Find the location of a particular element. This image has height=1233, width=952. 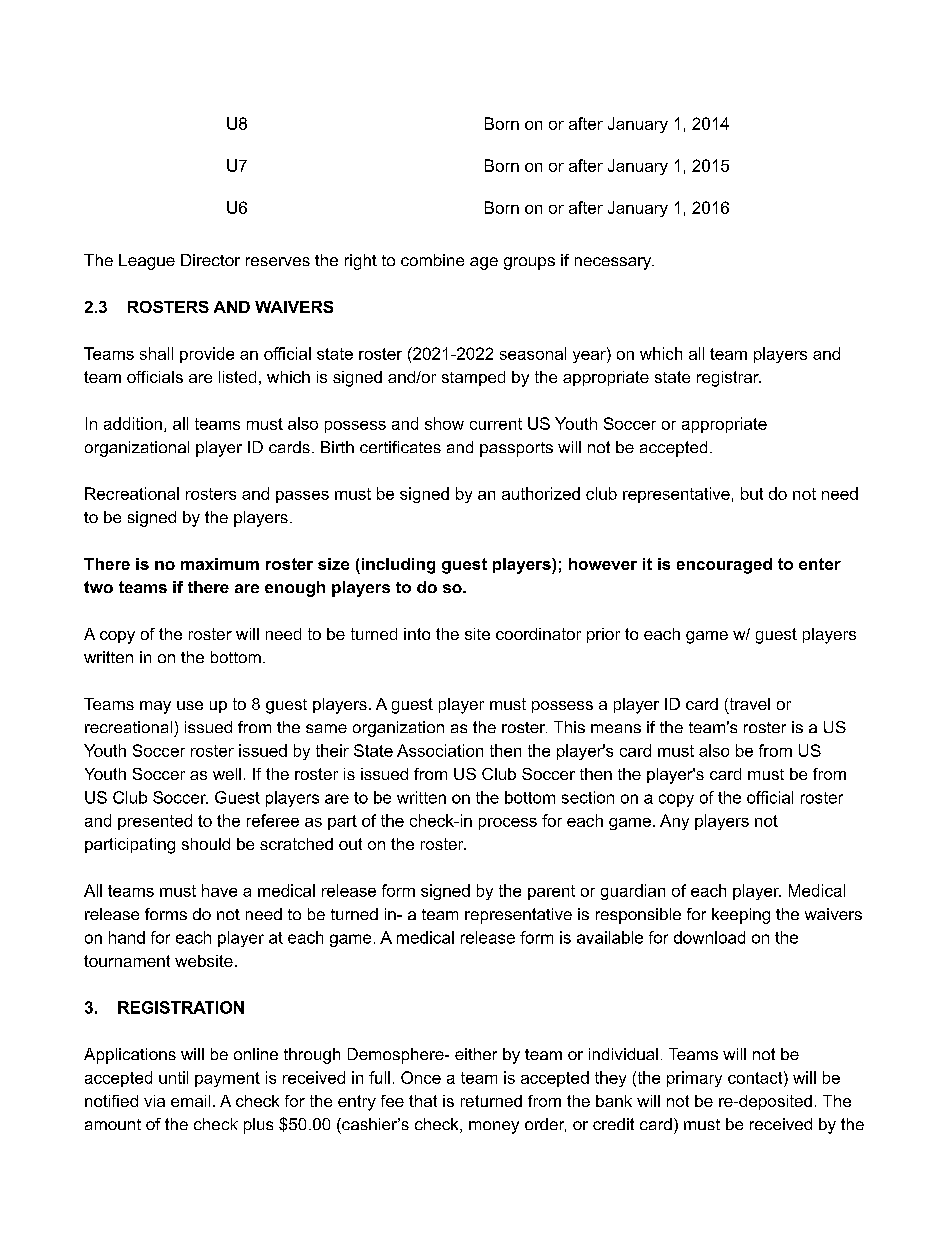

authorized is located at coordinates (541, 493).
